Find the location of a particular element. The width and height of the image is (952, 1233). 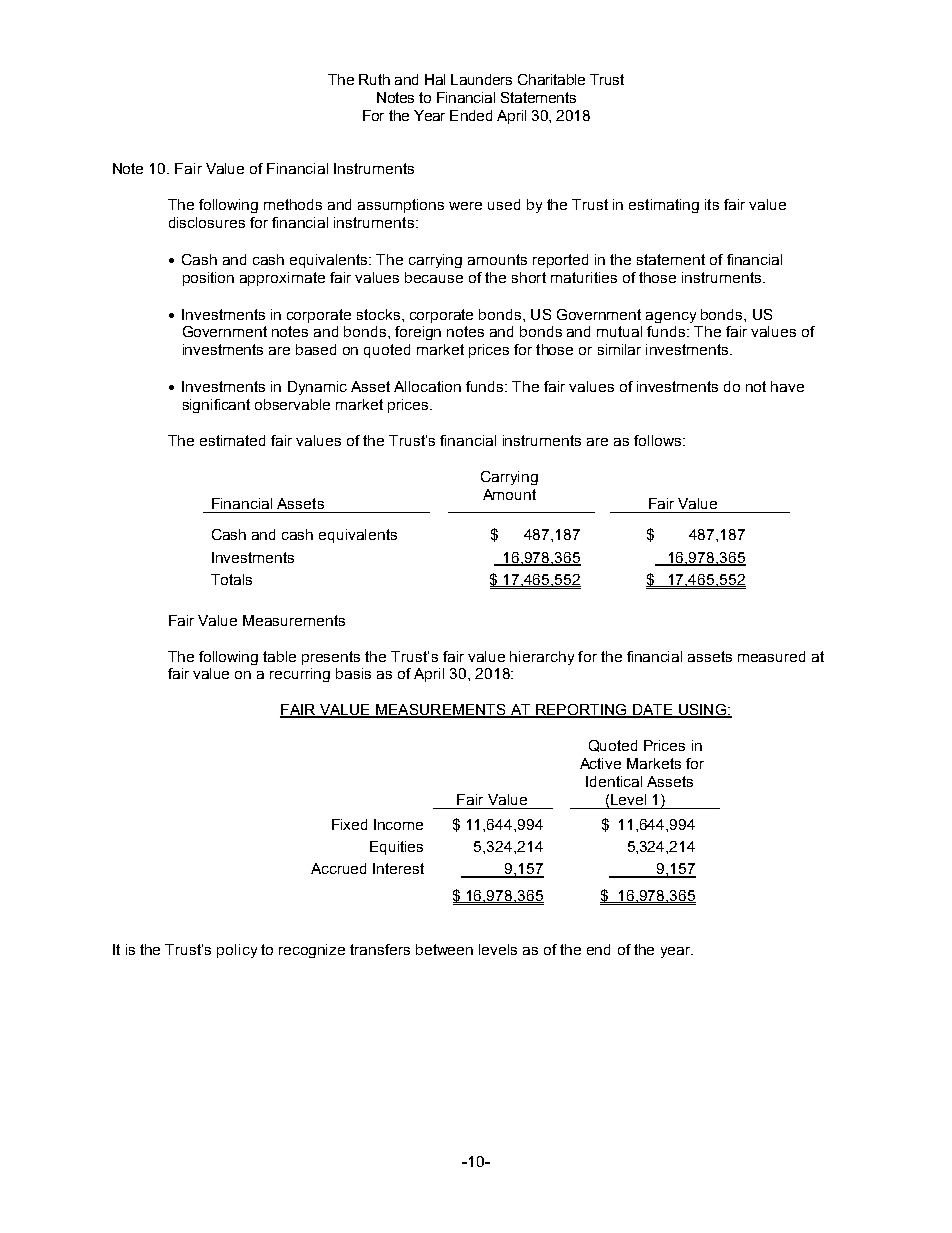

recognize is located at coordinates (312, 951).
